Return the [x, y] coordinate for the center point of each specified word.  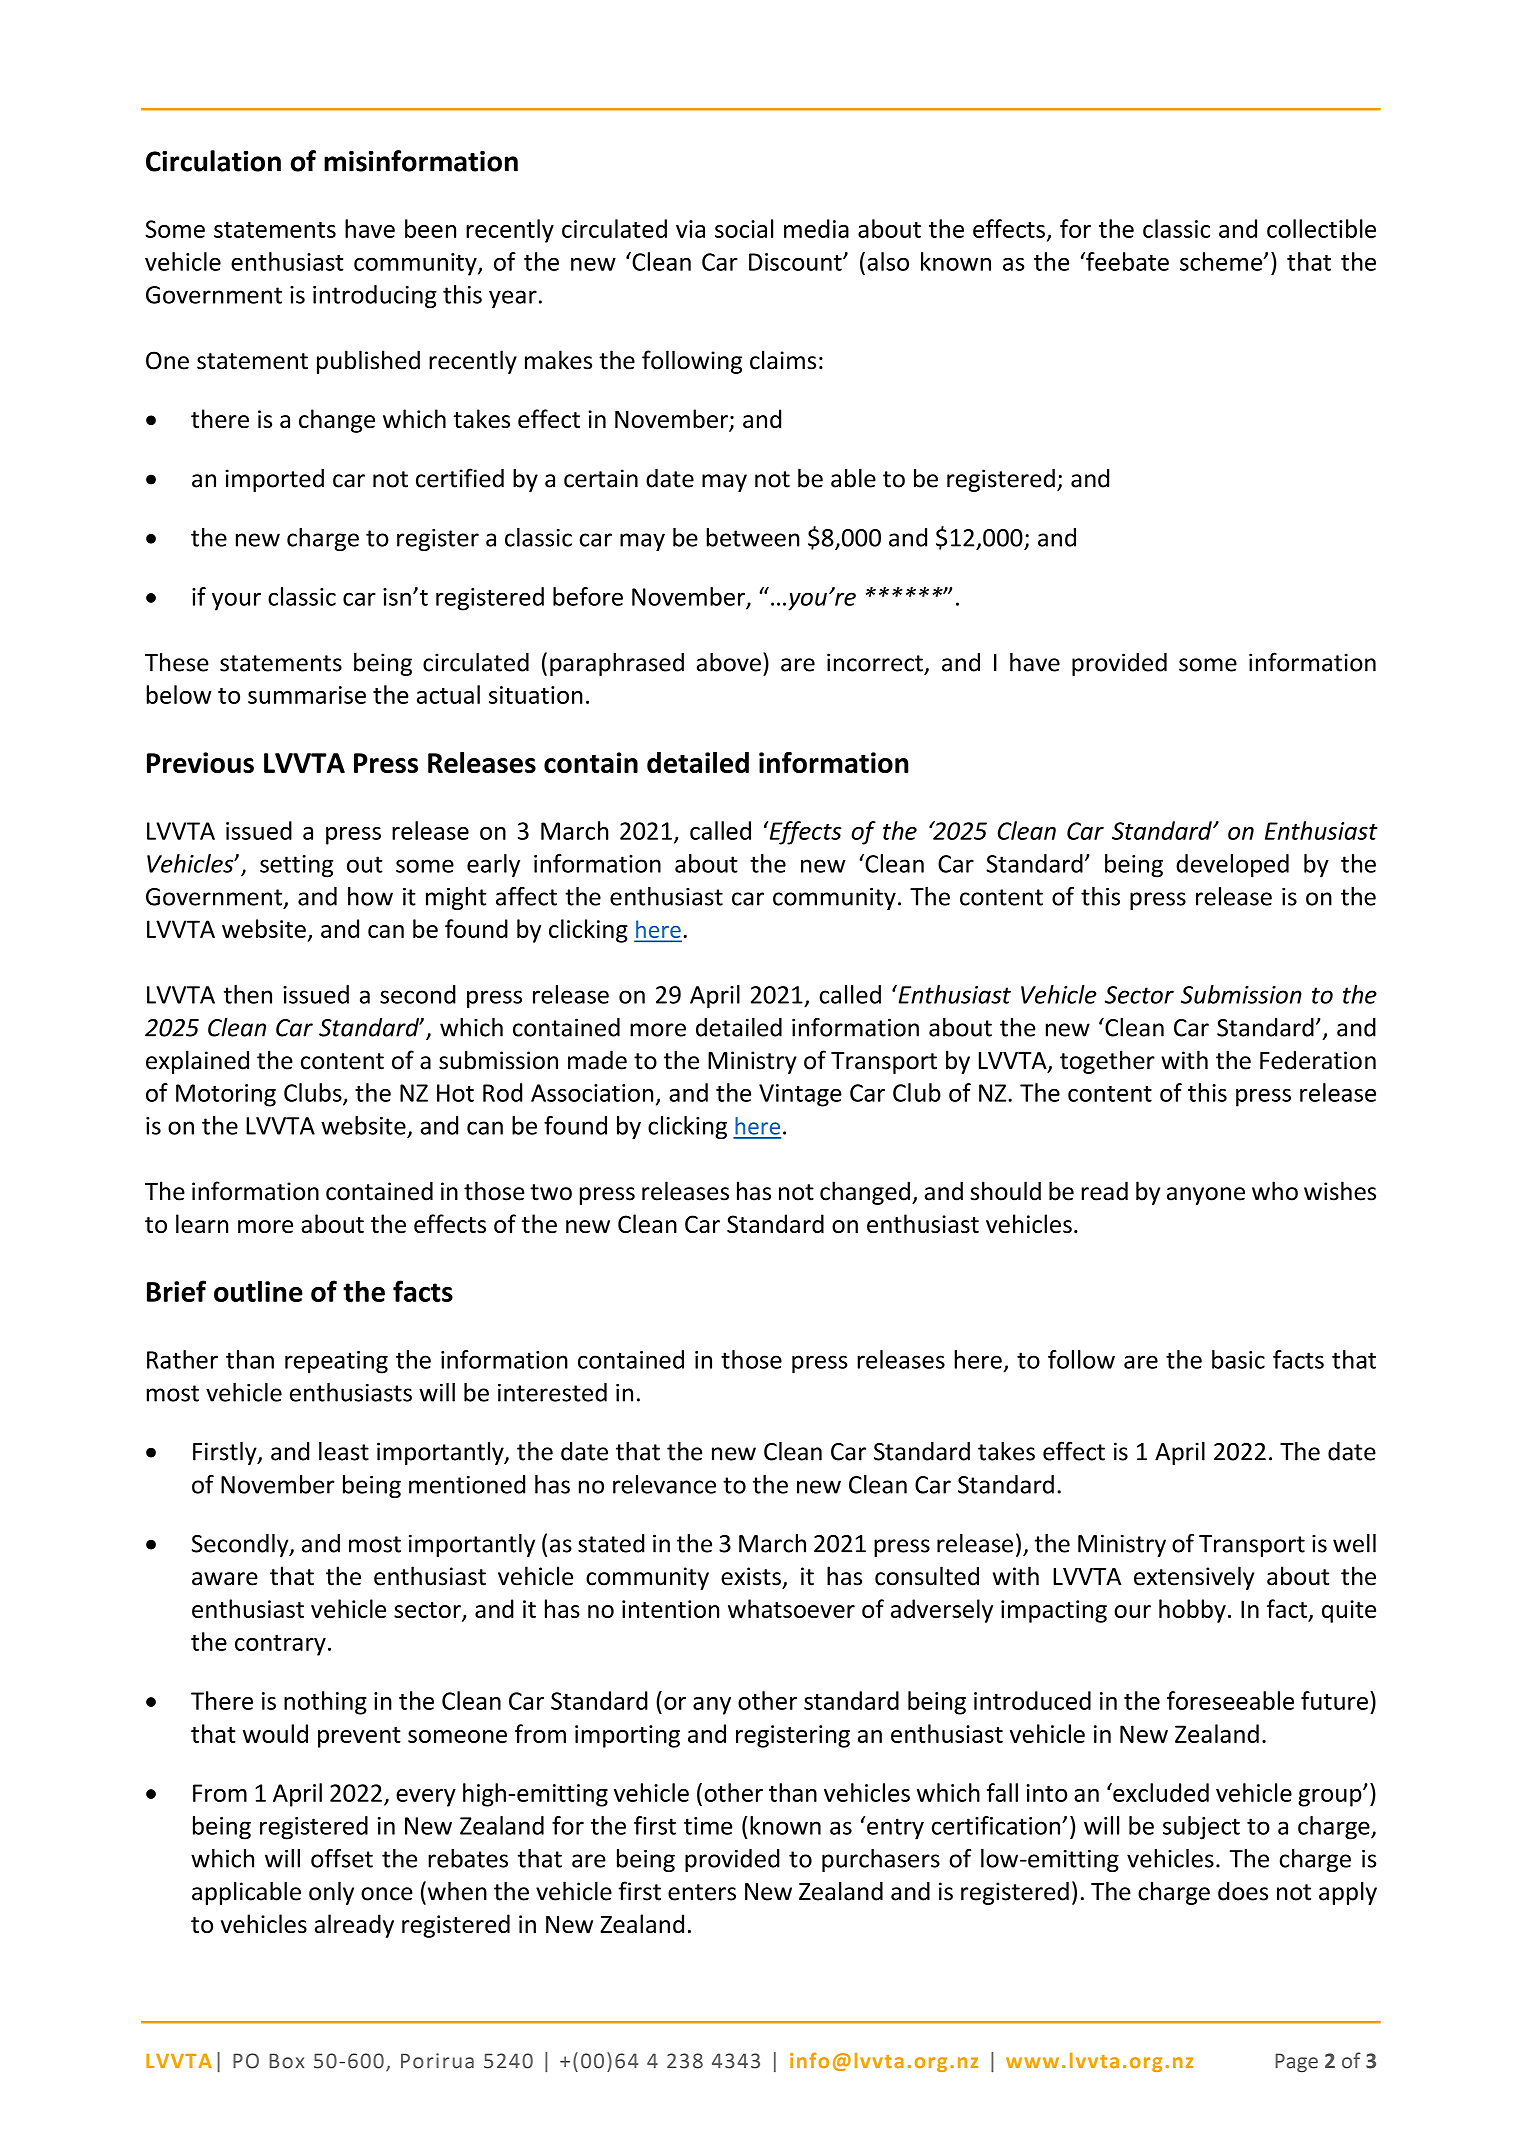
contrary [280, 1645]
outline [258, 1291]
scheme [1222, 261]
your [236, 601]
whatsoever [791, 1608]
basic [1238, 1359]
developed [1232, 866]
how [370, 896]
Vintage [800, 1095]
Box [286, 2061]
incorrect [875, 662]
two [551, 1192]
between [753, 537]
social [744, 228]
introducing [375, 297]
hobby [1192, 1611]
